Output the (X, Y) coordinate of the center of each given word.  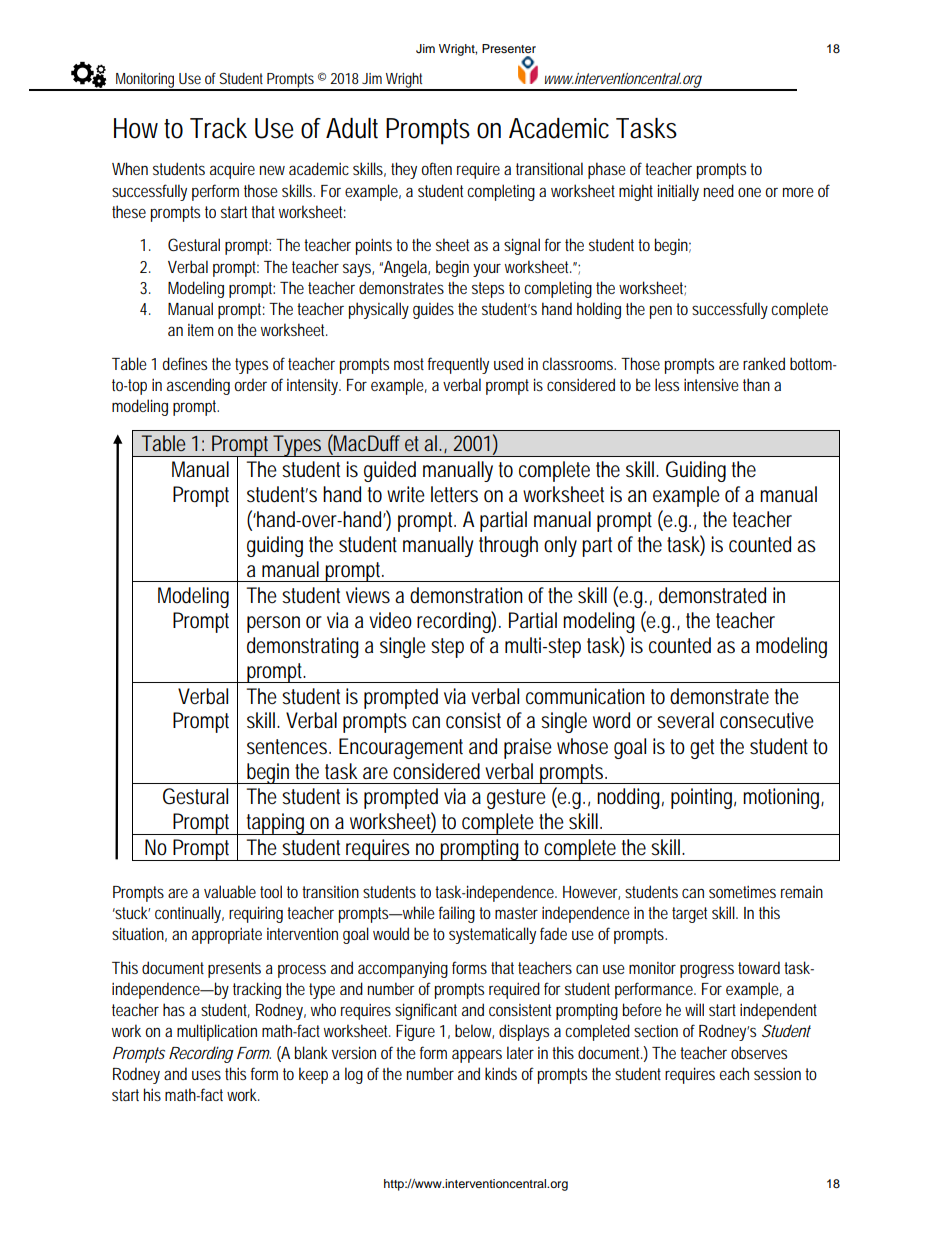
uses (206, 1075)
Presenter (509, 48)
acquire (232, 171)
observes (759, 1052)
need (719, 190)
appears (477, 1056)
